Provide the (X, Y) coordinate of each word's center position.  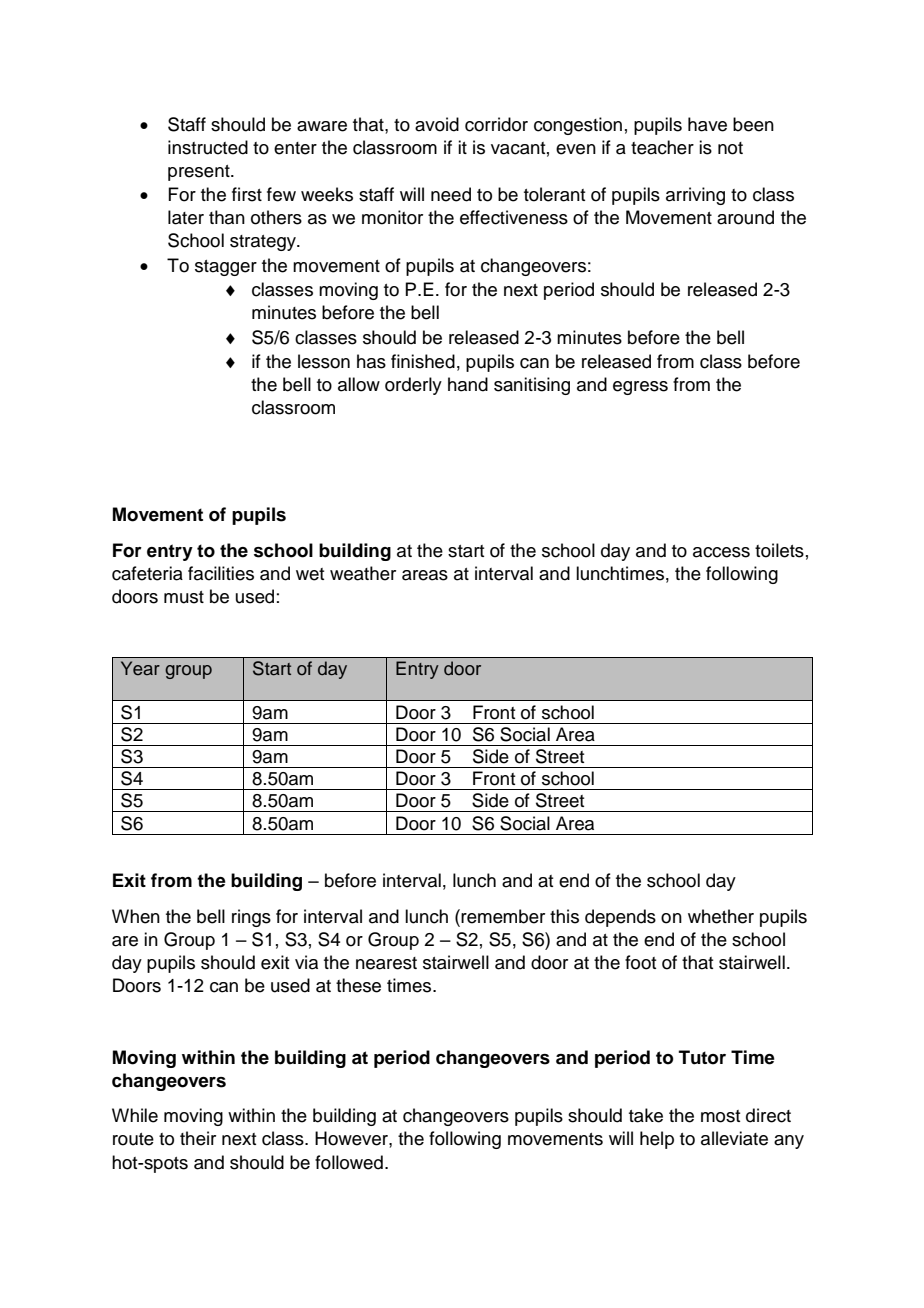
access (721, 552)
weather (363, 573)
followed (349, 1162)
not (730, 148)
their (198, 1138)
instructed (208, 147)
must (184, 597)
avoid (437, 124)
